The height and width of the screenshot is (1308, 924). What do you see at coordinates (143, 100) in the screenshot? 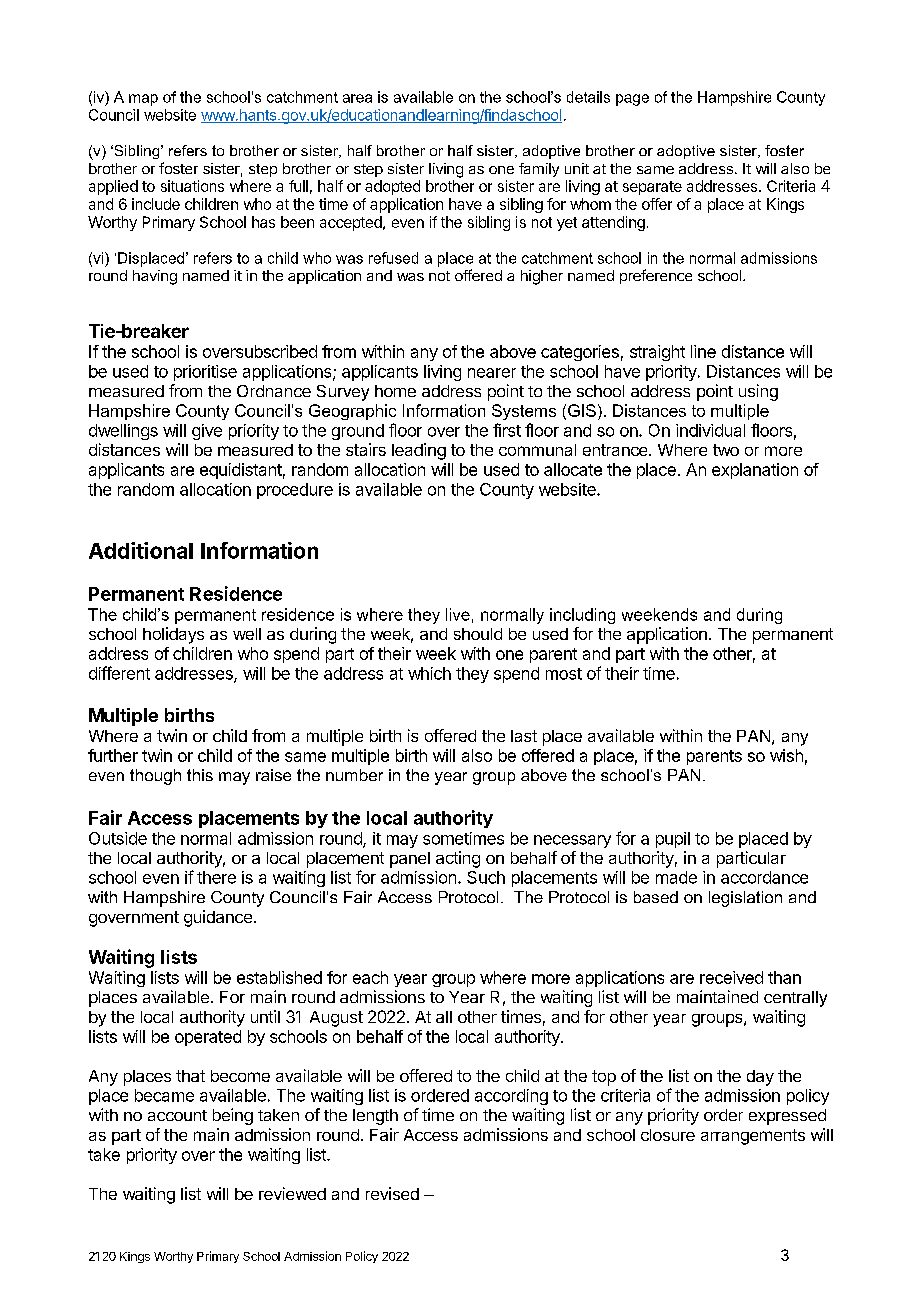
I see `map` at bounding box center [143, 100].
